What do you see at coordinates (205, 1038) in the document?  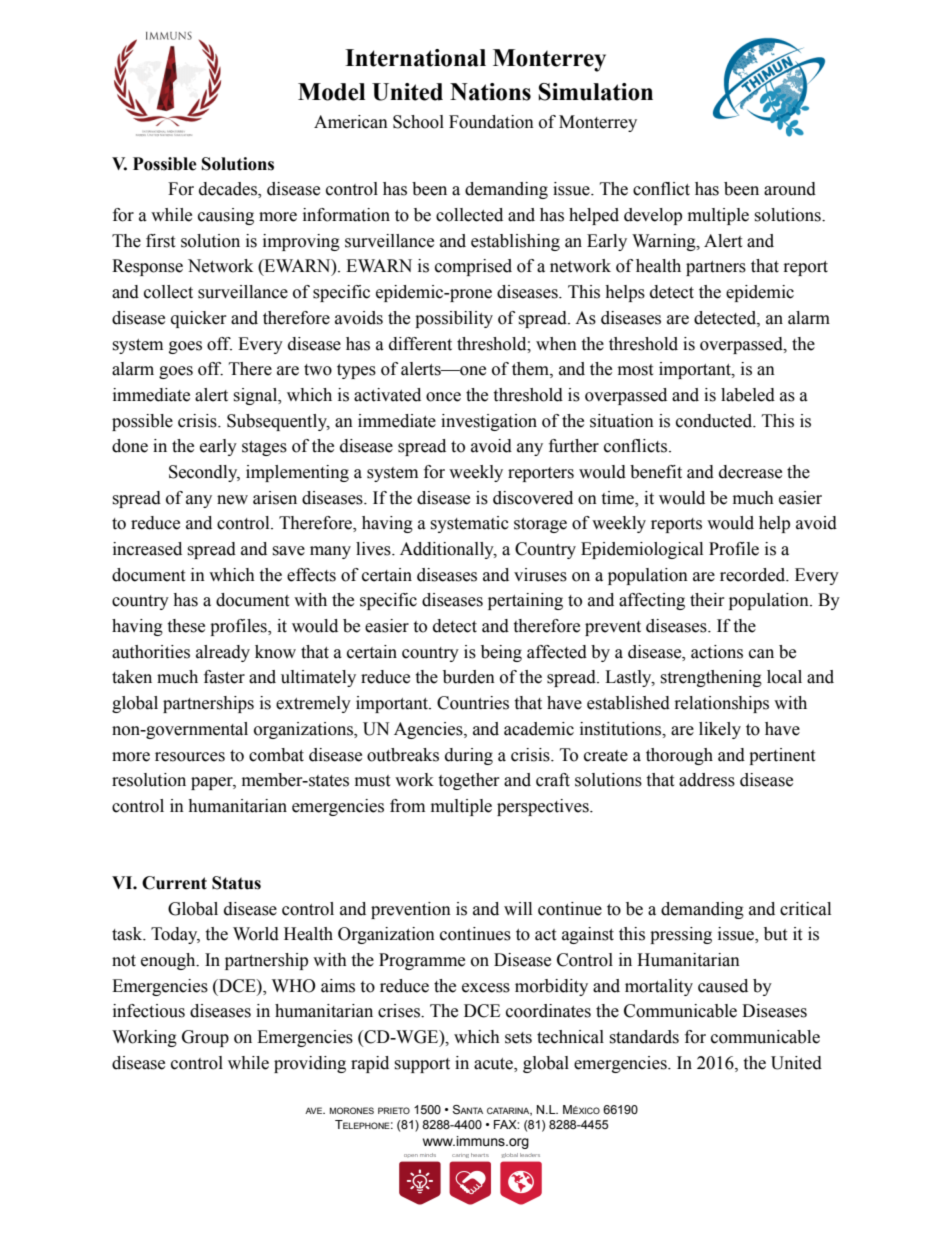 I see `Group` at bounding box center [205, 1038].
